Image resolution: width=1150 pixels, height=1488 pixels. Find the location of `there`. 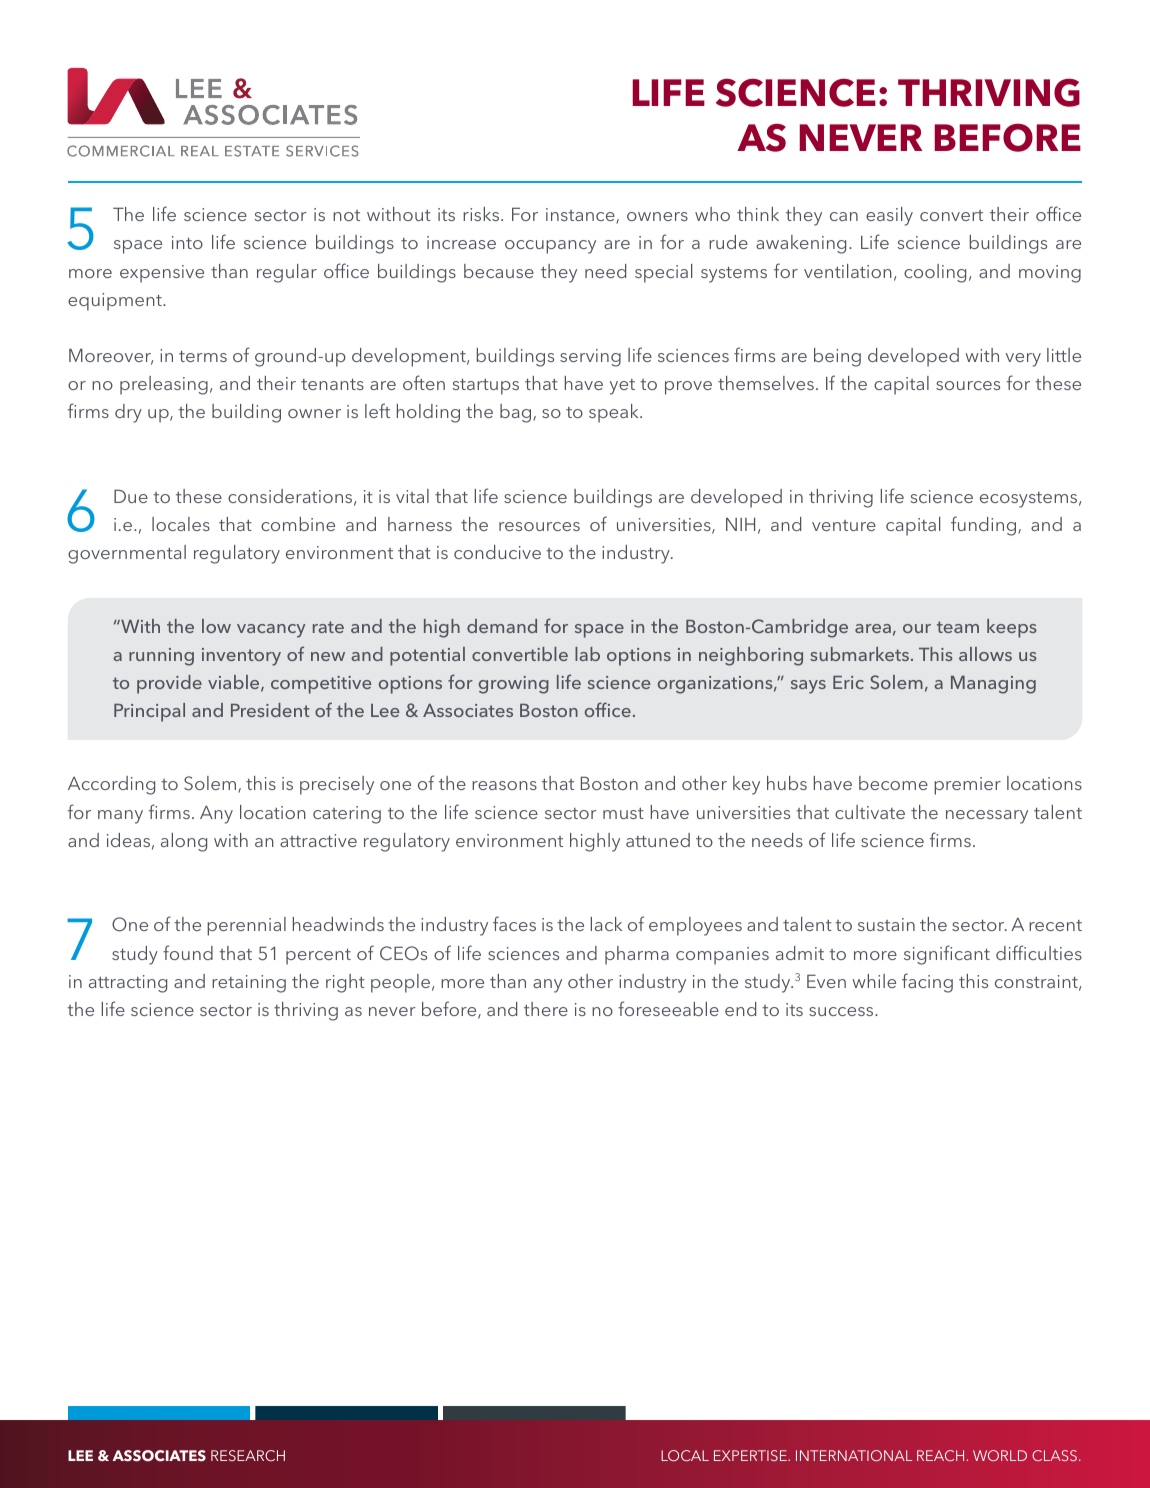

there is located at coordinates (546, 1009).
